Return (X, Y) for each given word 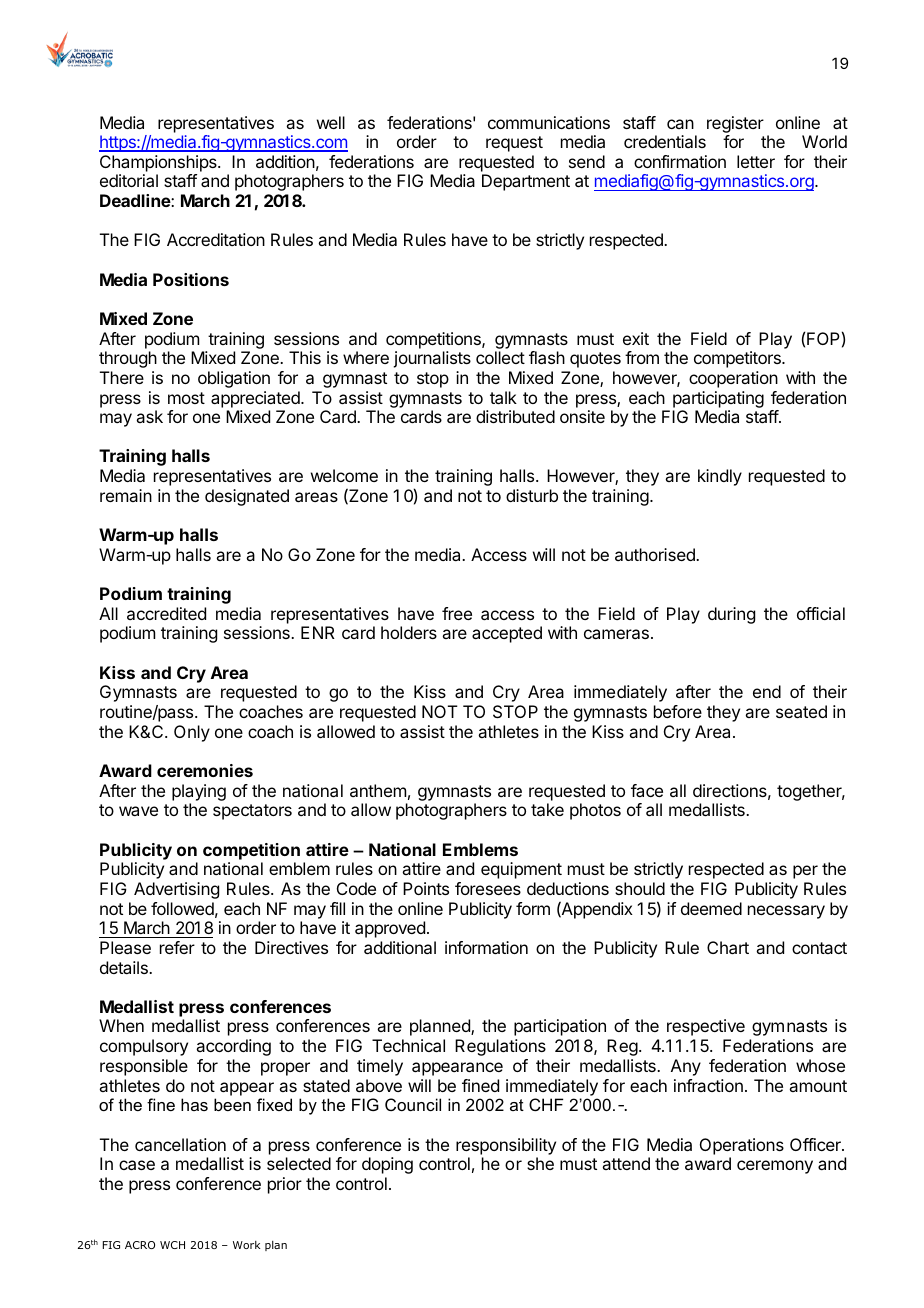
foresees (488, 888)
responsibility (506, 1146)
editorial (129, 180)
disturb (532, 495)
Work (246, 1245)
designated (247, 497)
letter (756, 161)
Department (526, 182)
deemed (711, 908)
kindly (720, 477)
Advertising (176, 890)
